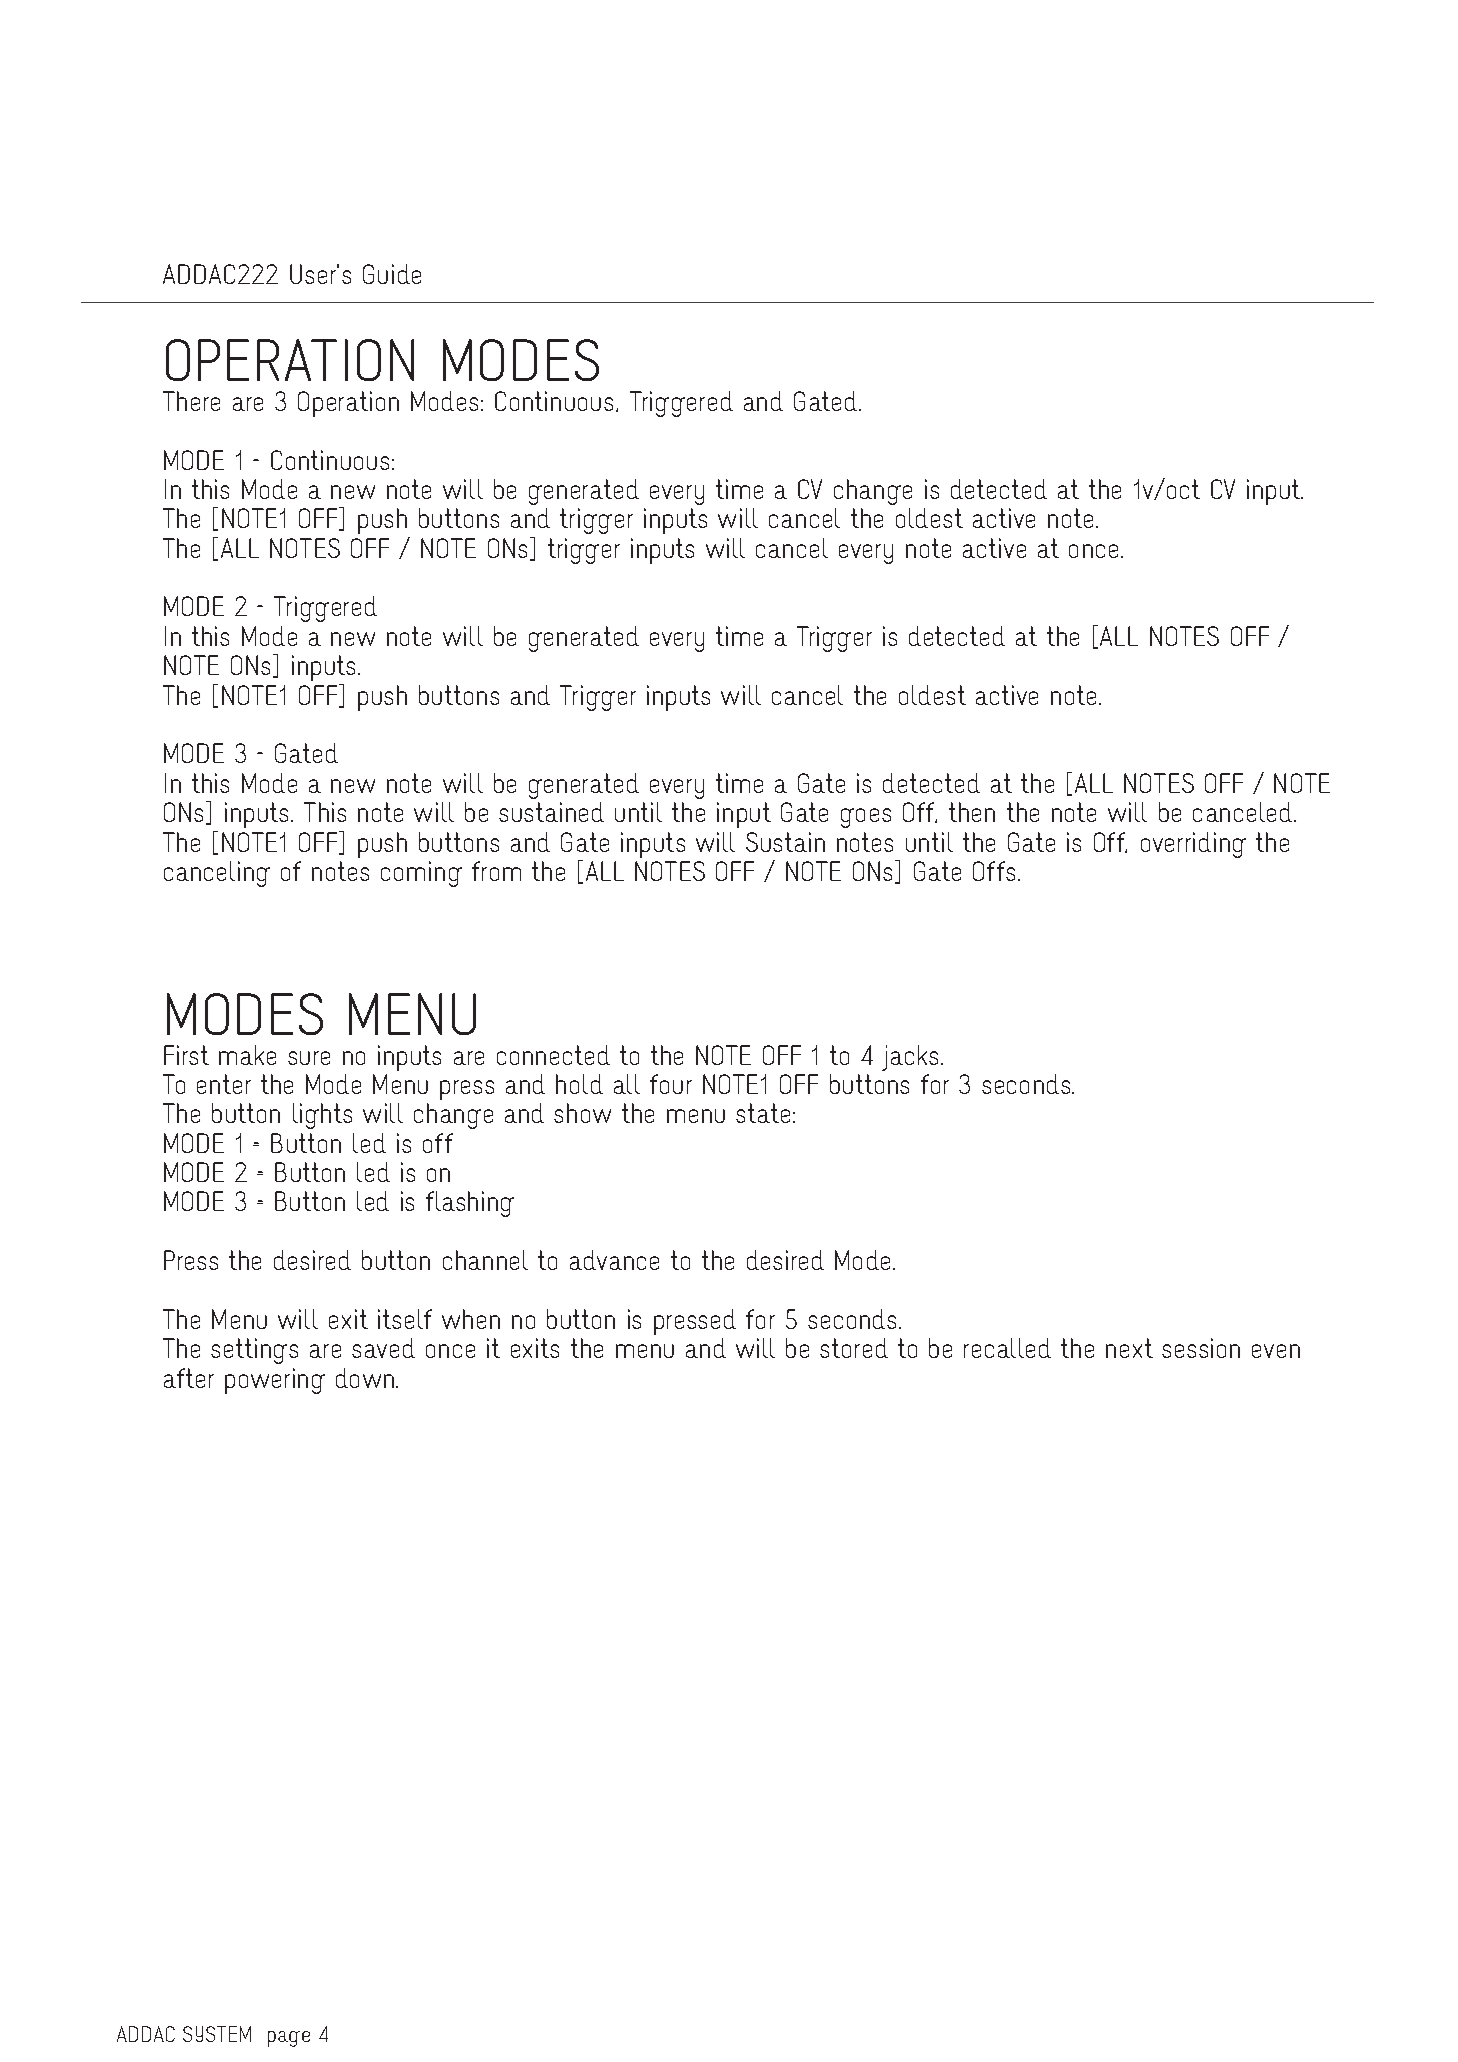 This document has width=1458, height=2062. What do you see at coordinates (421, 874) in the document?
I see `coming` at bounding box center [421, 874].
